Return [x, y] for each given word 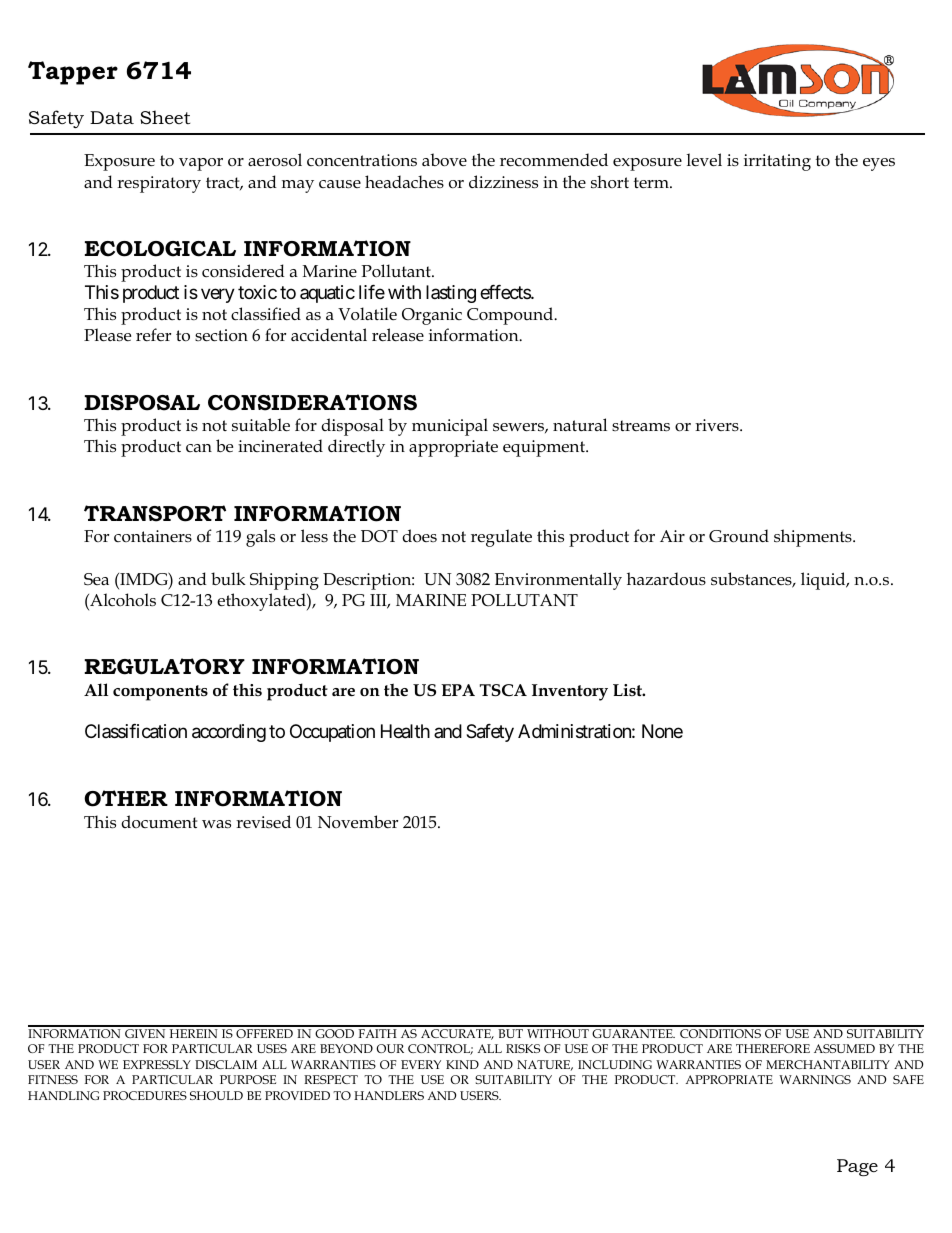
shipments [814, 538]
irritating [777, 162]
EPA [458, 690]
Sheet [165, 117]
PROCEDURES [145, 1095]
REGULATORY [164, 666]
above [444, 160]
